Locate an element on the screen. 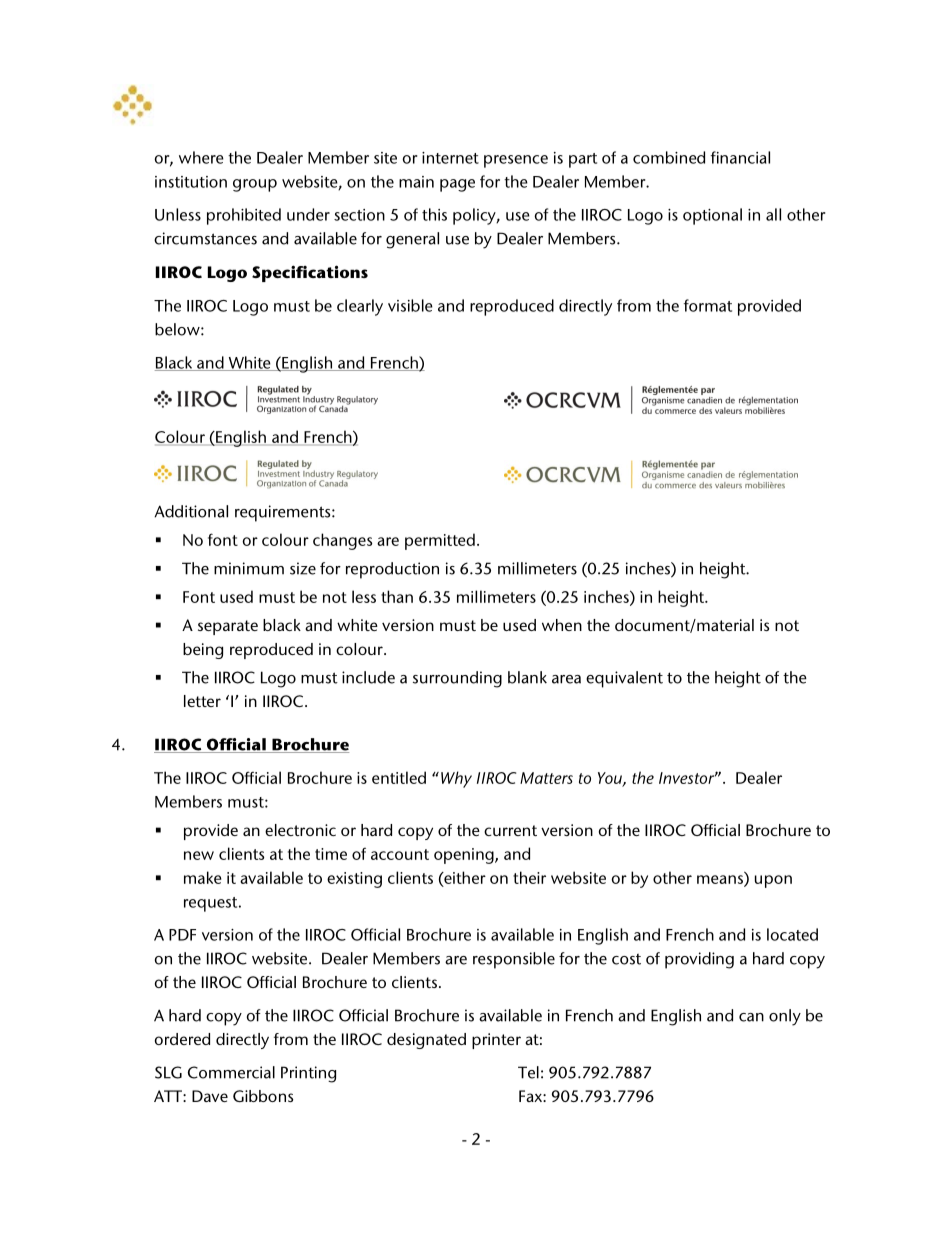  Additional is located at coordinates (191, 511).
